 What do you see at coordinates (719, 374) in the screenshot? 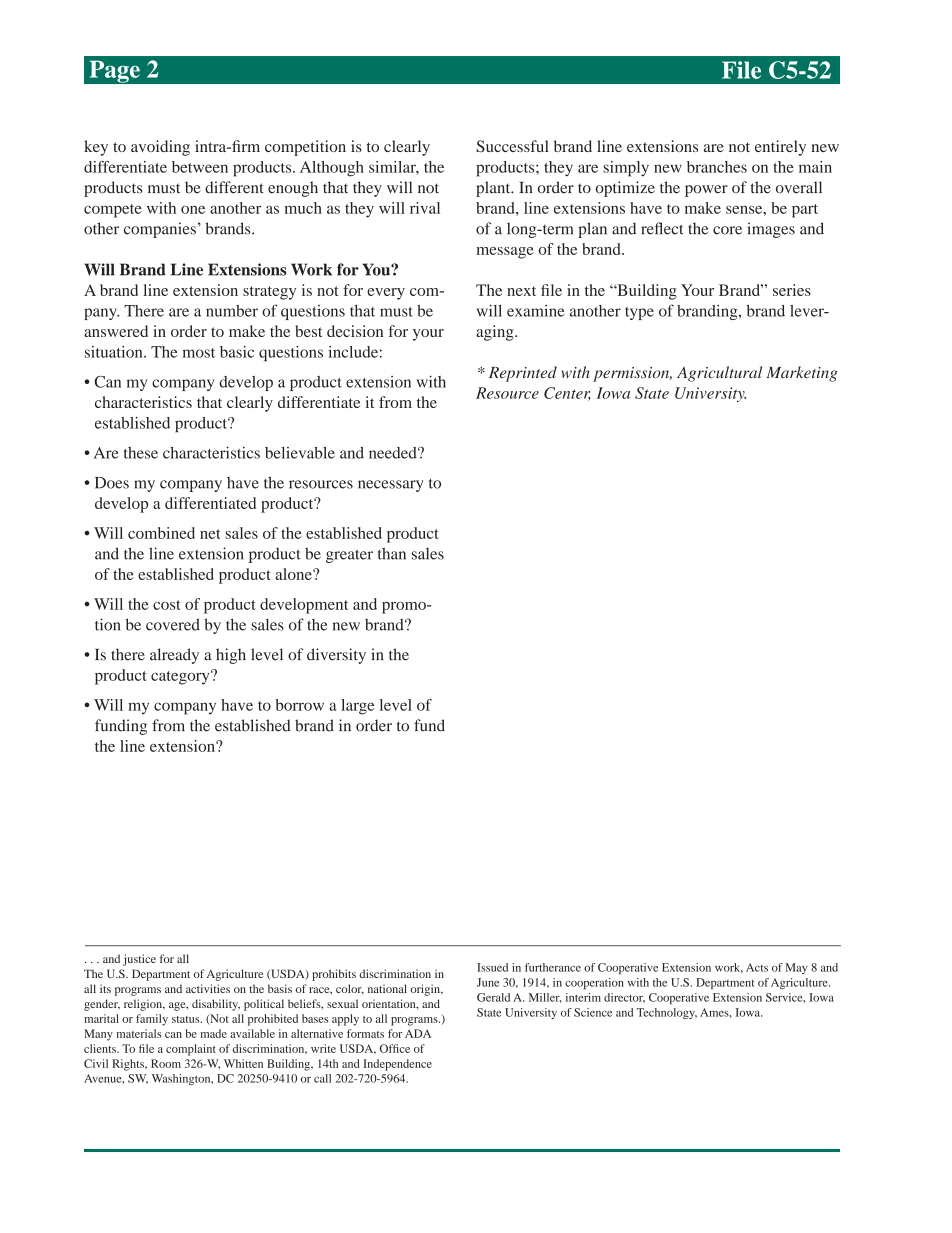
I see `Agricultural` at bounding box center [719, 374].
